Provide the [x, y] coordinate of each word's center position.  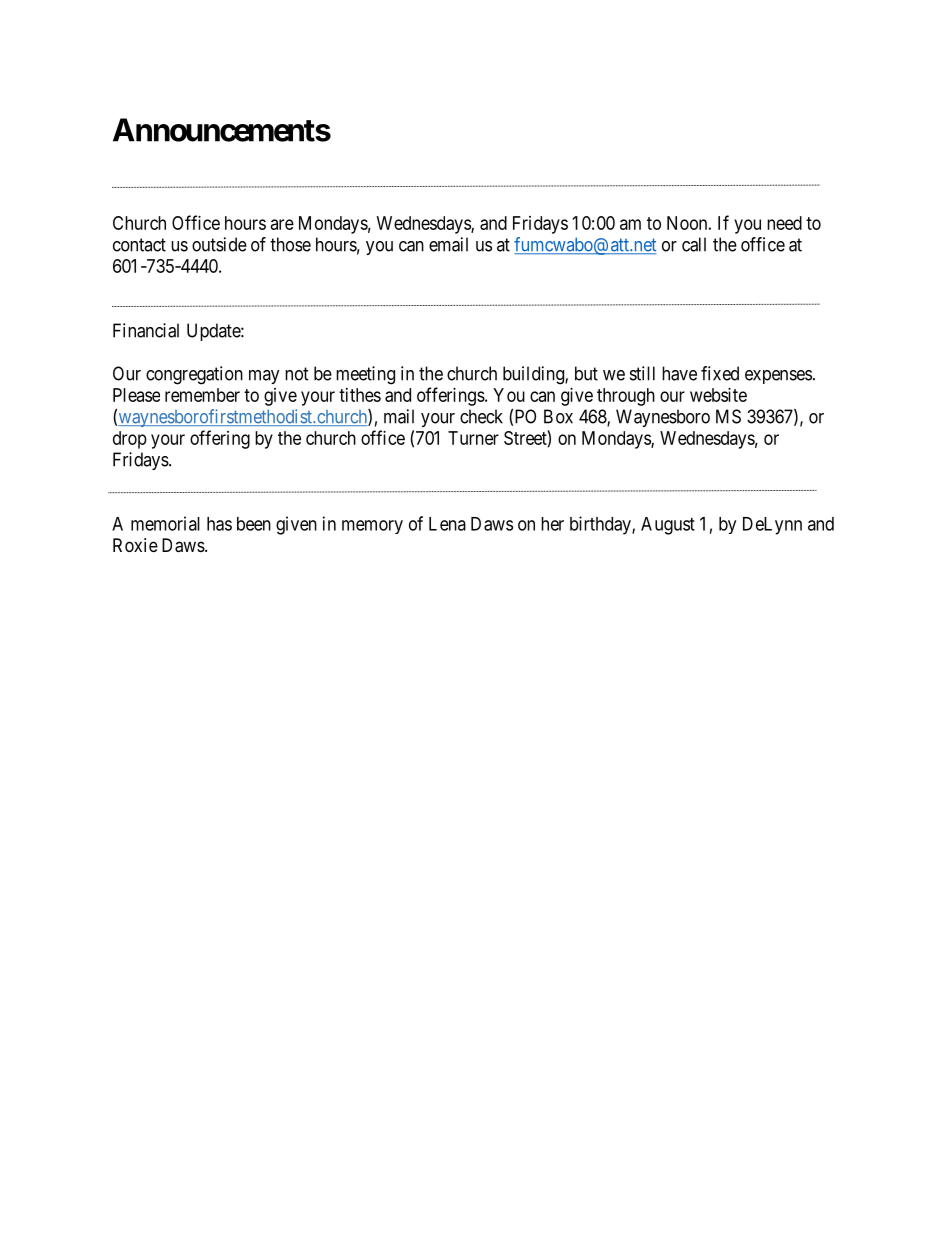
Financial [146, 330]
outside [219, 244]
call [694, 244]
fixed [720, 373]
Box [558, 416]
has [219, 524]
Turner [473, 438]
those [290, 244]
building [534, 375]
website [718, 395]
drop [130, 440]
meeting [365, 375]
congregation [194, 375]
